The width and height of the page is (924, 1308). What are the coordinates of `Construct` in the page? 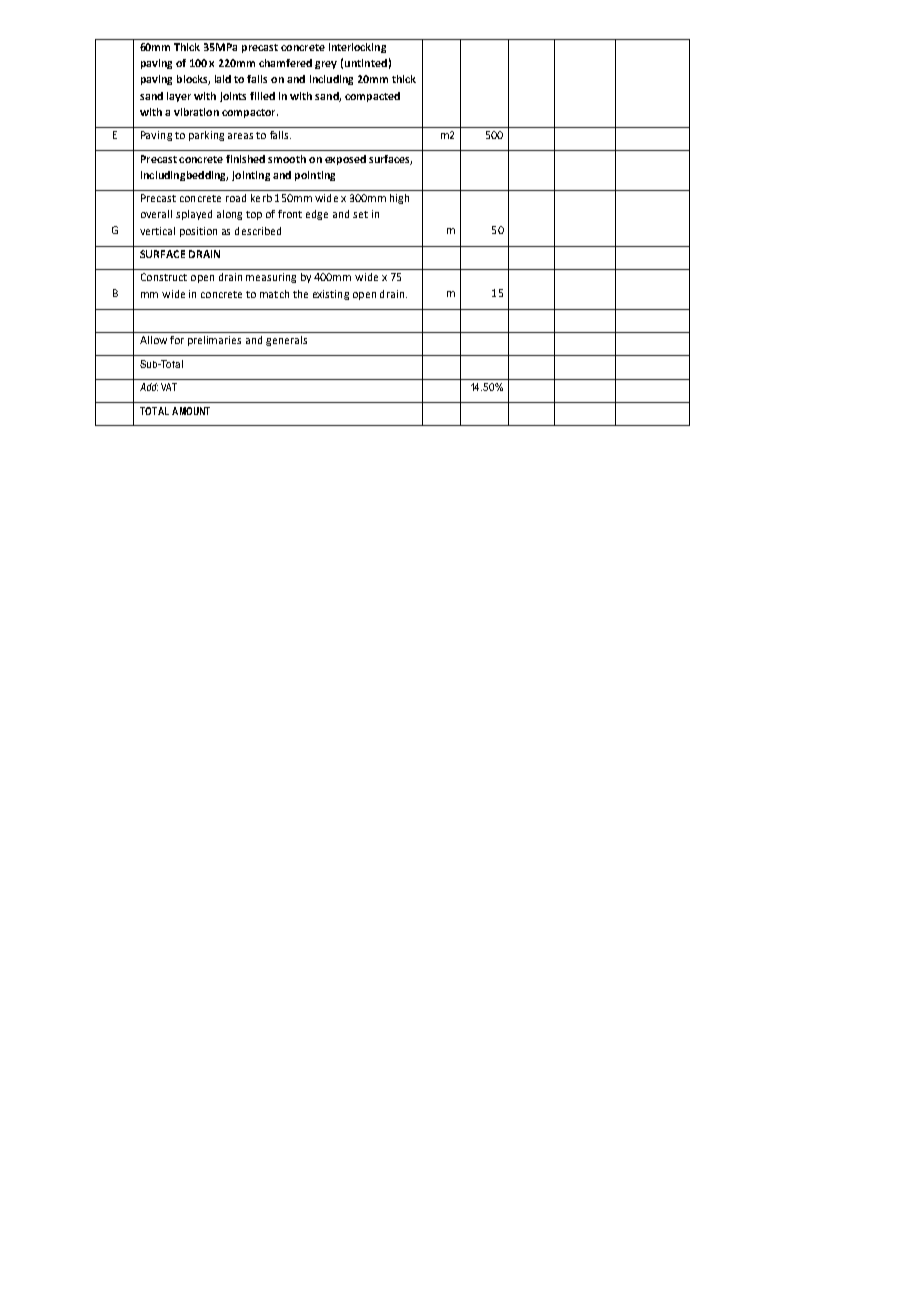 It's located at (164, 277).
